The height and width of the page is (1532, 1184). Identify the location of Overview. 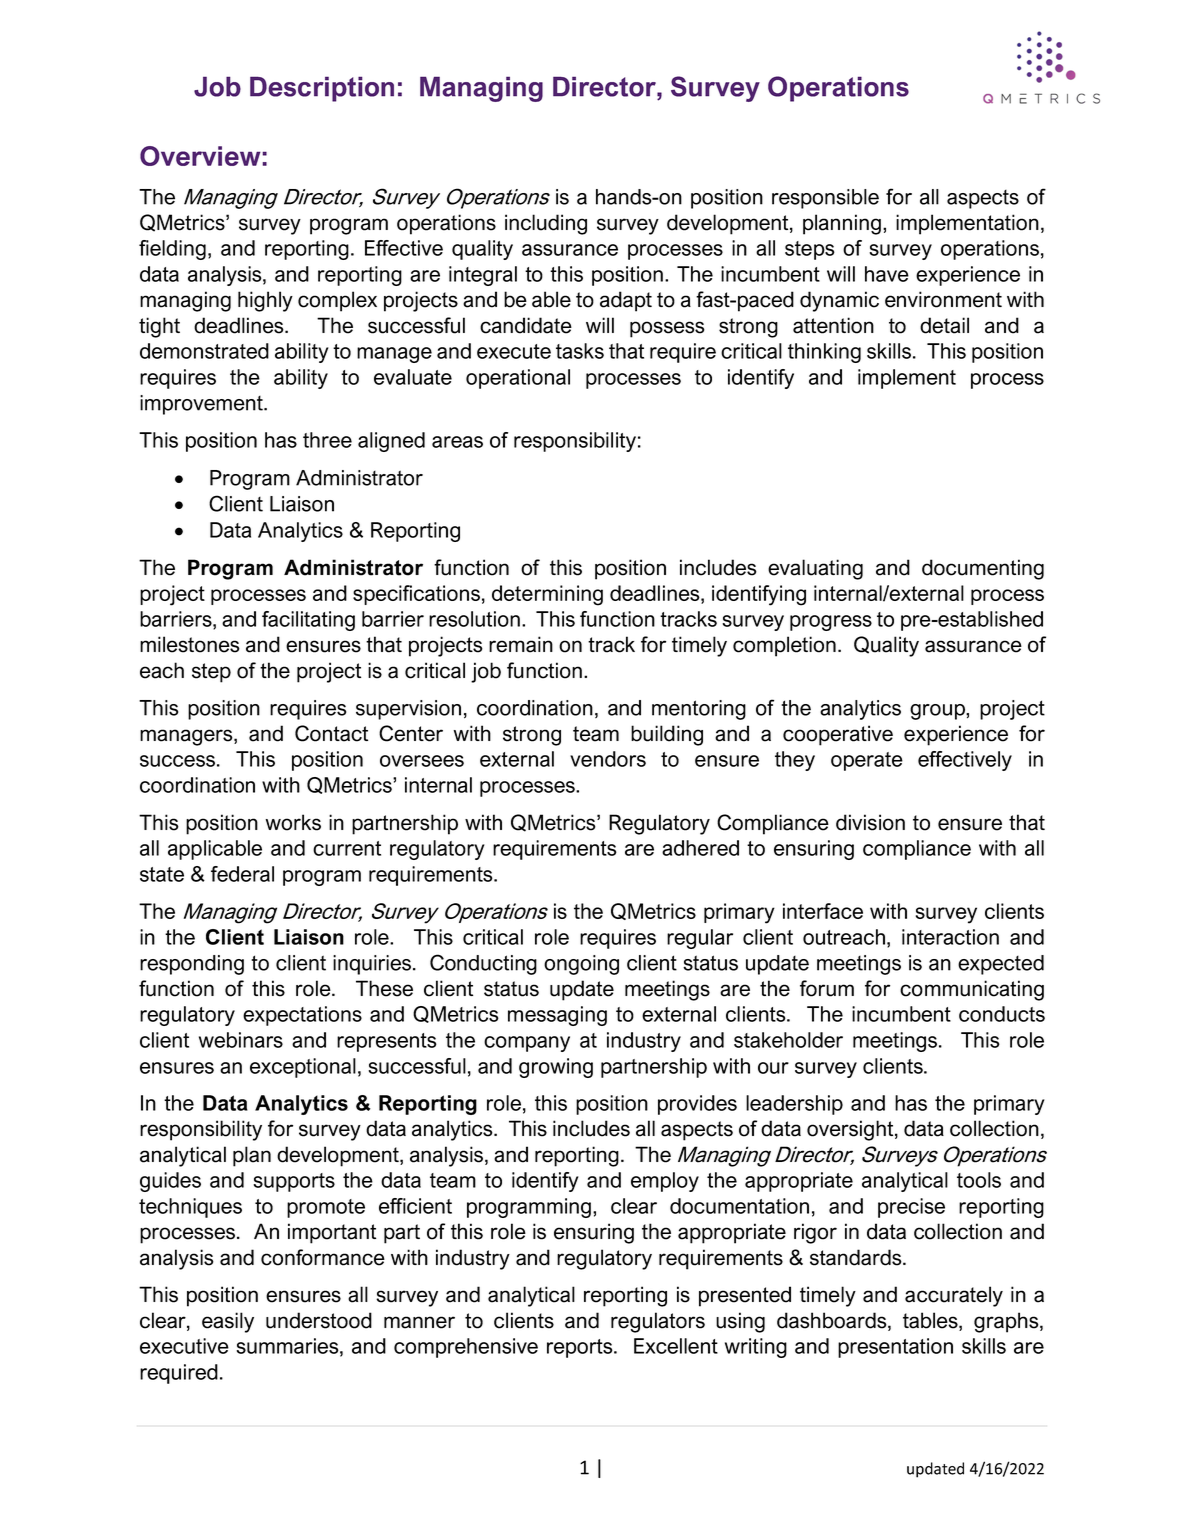
(201, 156).
